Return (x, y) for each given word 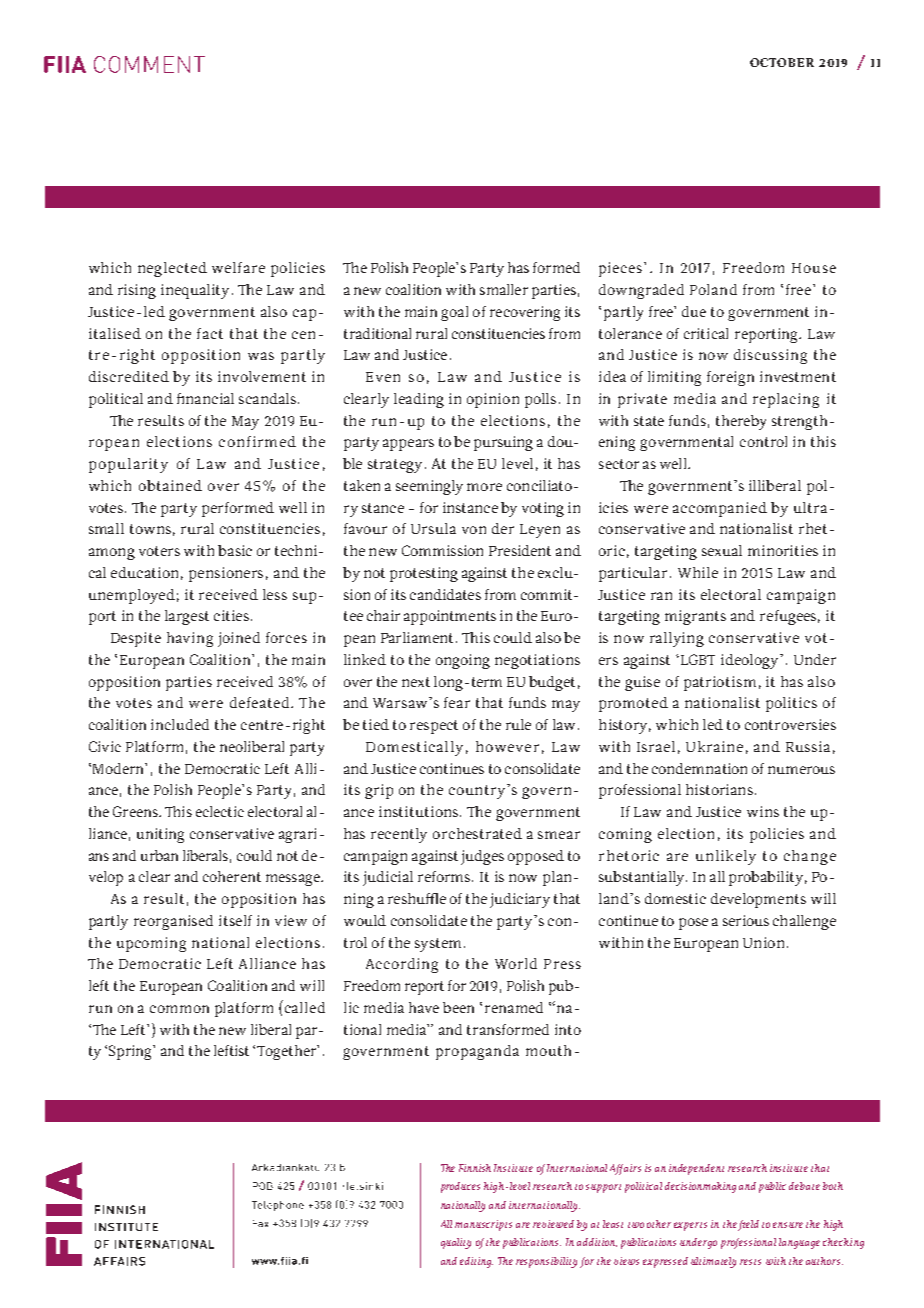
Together (288, 1052)
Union (763, 942)
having (190, 639)
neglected (172, 269)
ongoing (463, 661)
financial (205, 398)
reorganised (173, 922)
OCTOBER (782, 62)
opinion (493, 400)
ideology (751, 661)
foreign (730, 378)
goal (454, 313)
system (438, 945)
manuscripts (483, 1225)
